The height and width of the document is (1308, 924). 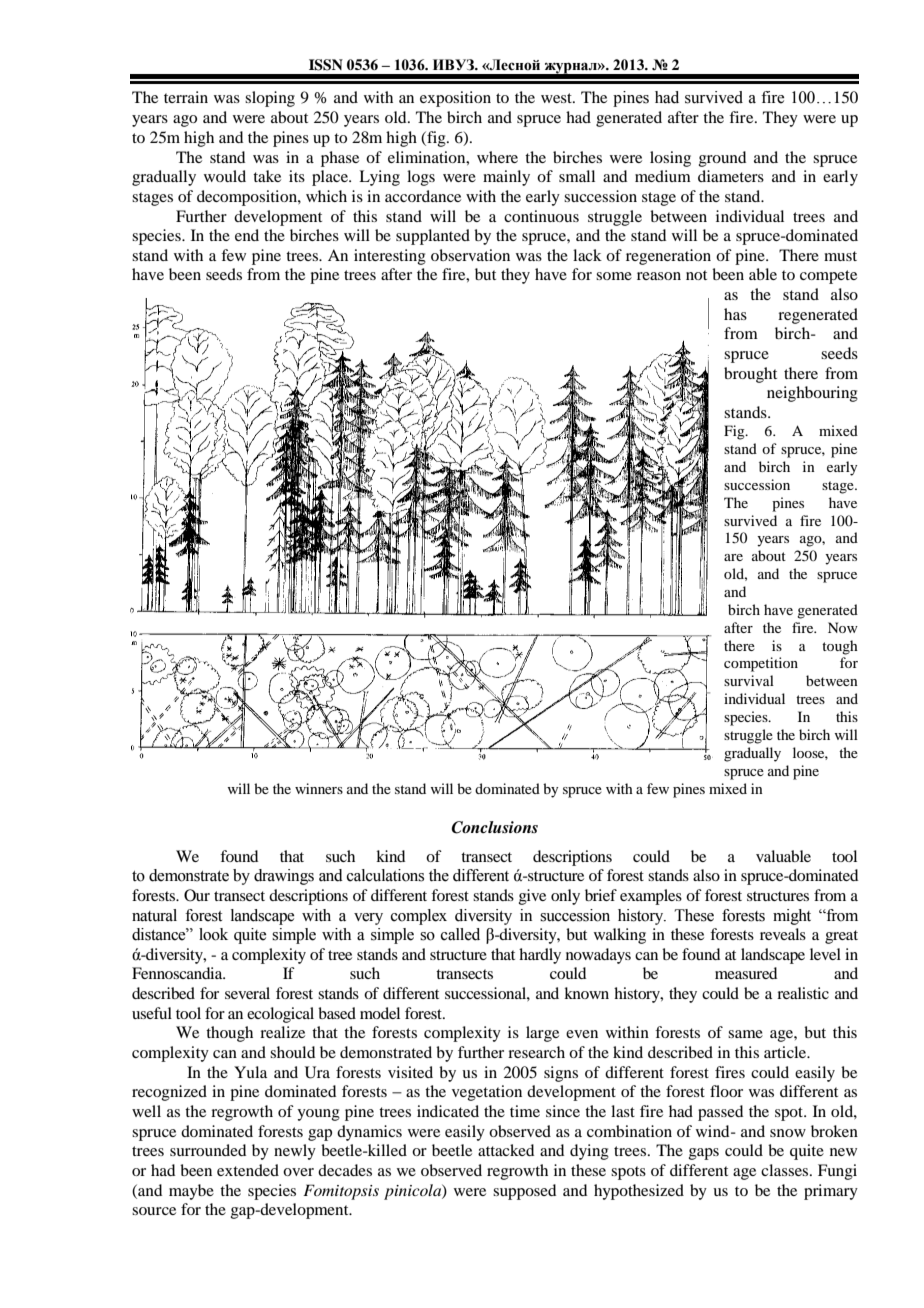 I want to click on look, so click(x=213, y=934).
